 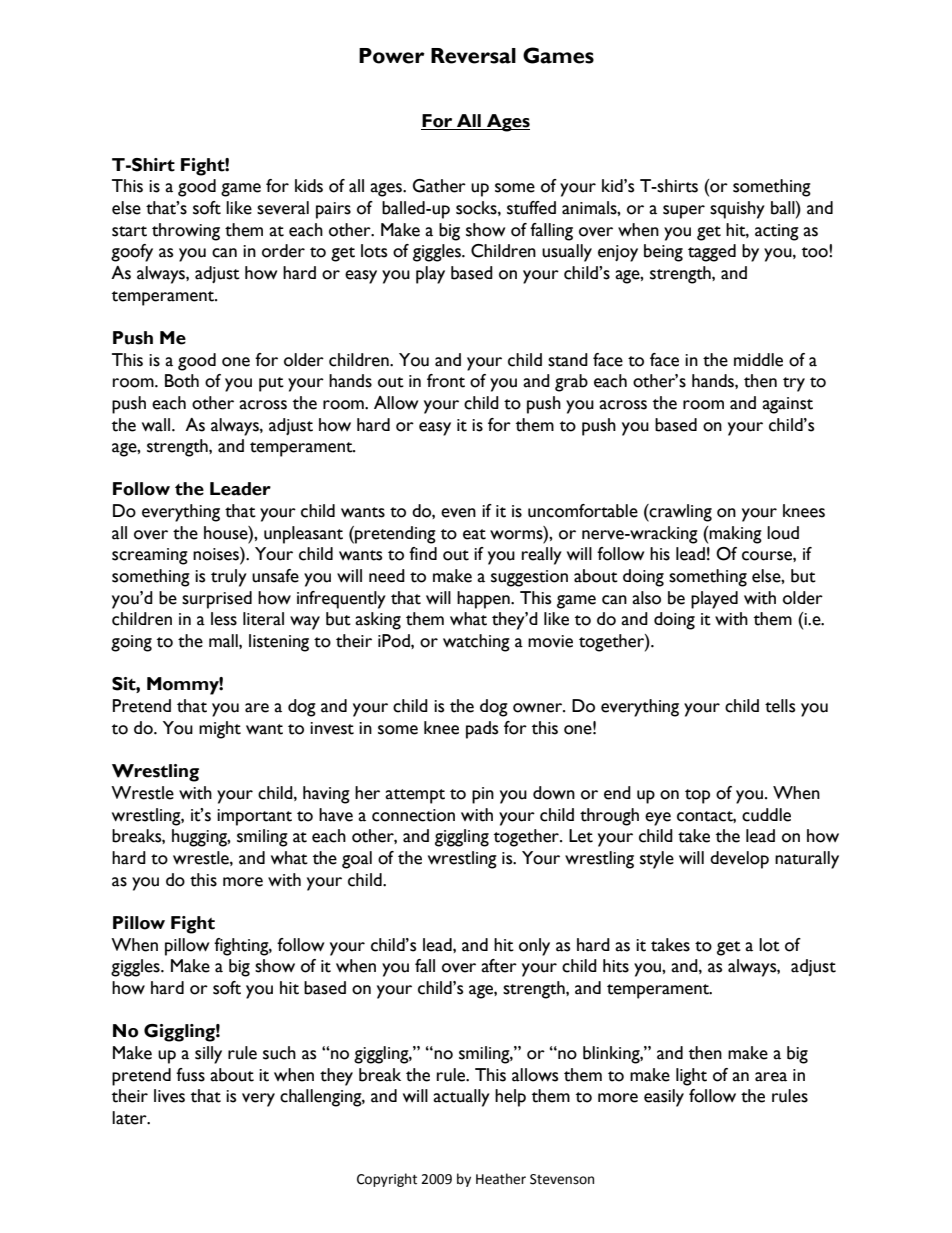 What do you see at coordinates (499, 966) in the screenshot?
I see `after` at bounding box center [499, 966].
